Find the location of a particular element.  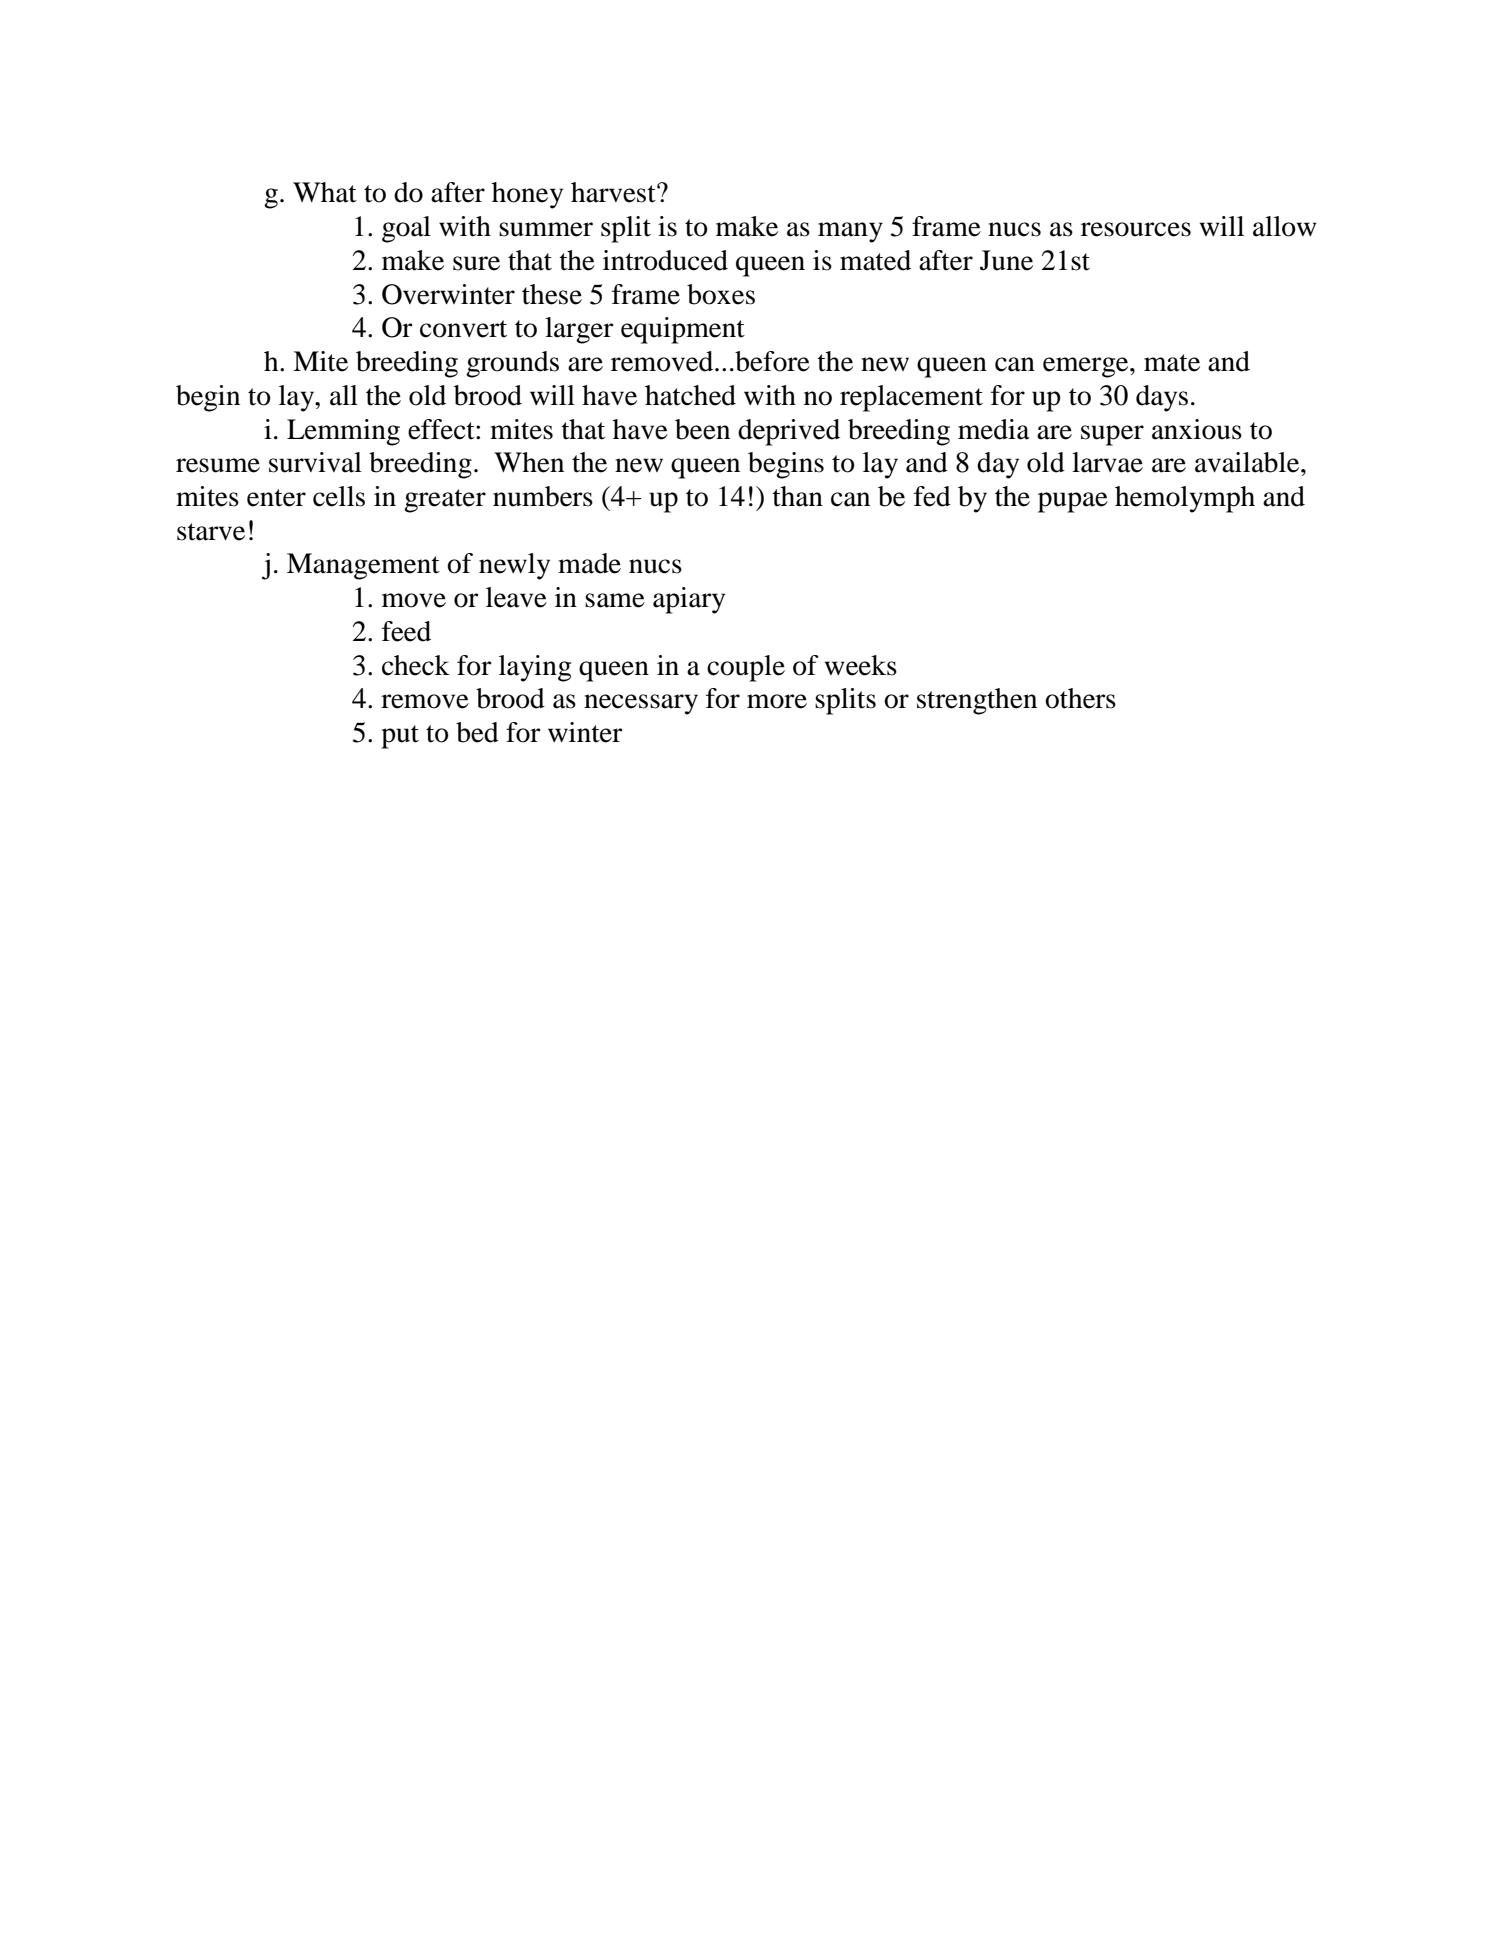

Management is located at coordinates (363, 566).
